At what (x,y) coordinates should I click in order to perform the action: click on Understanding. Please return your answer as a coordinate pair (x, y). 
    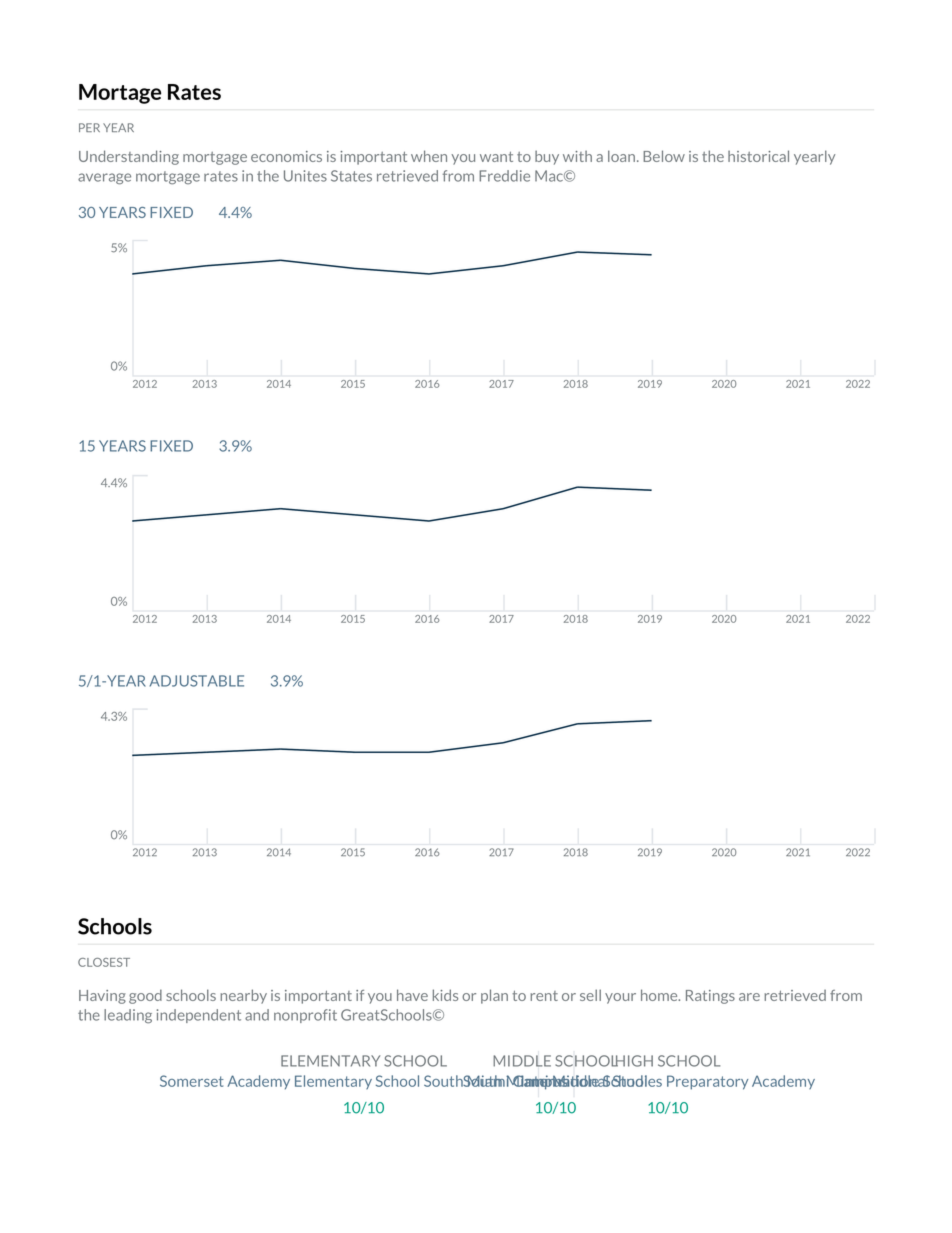
    Looking at the image, I should click on (129, 157).
